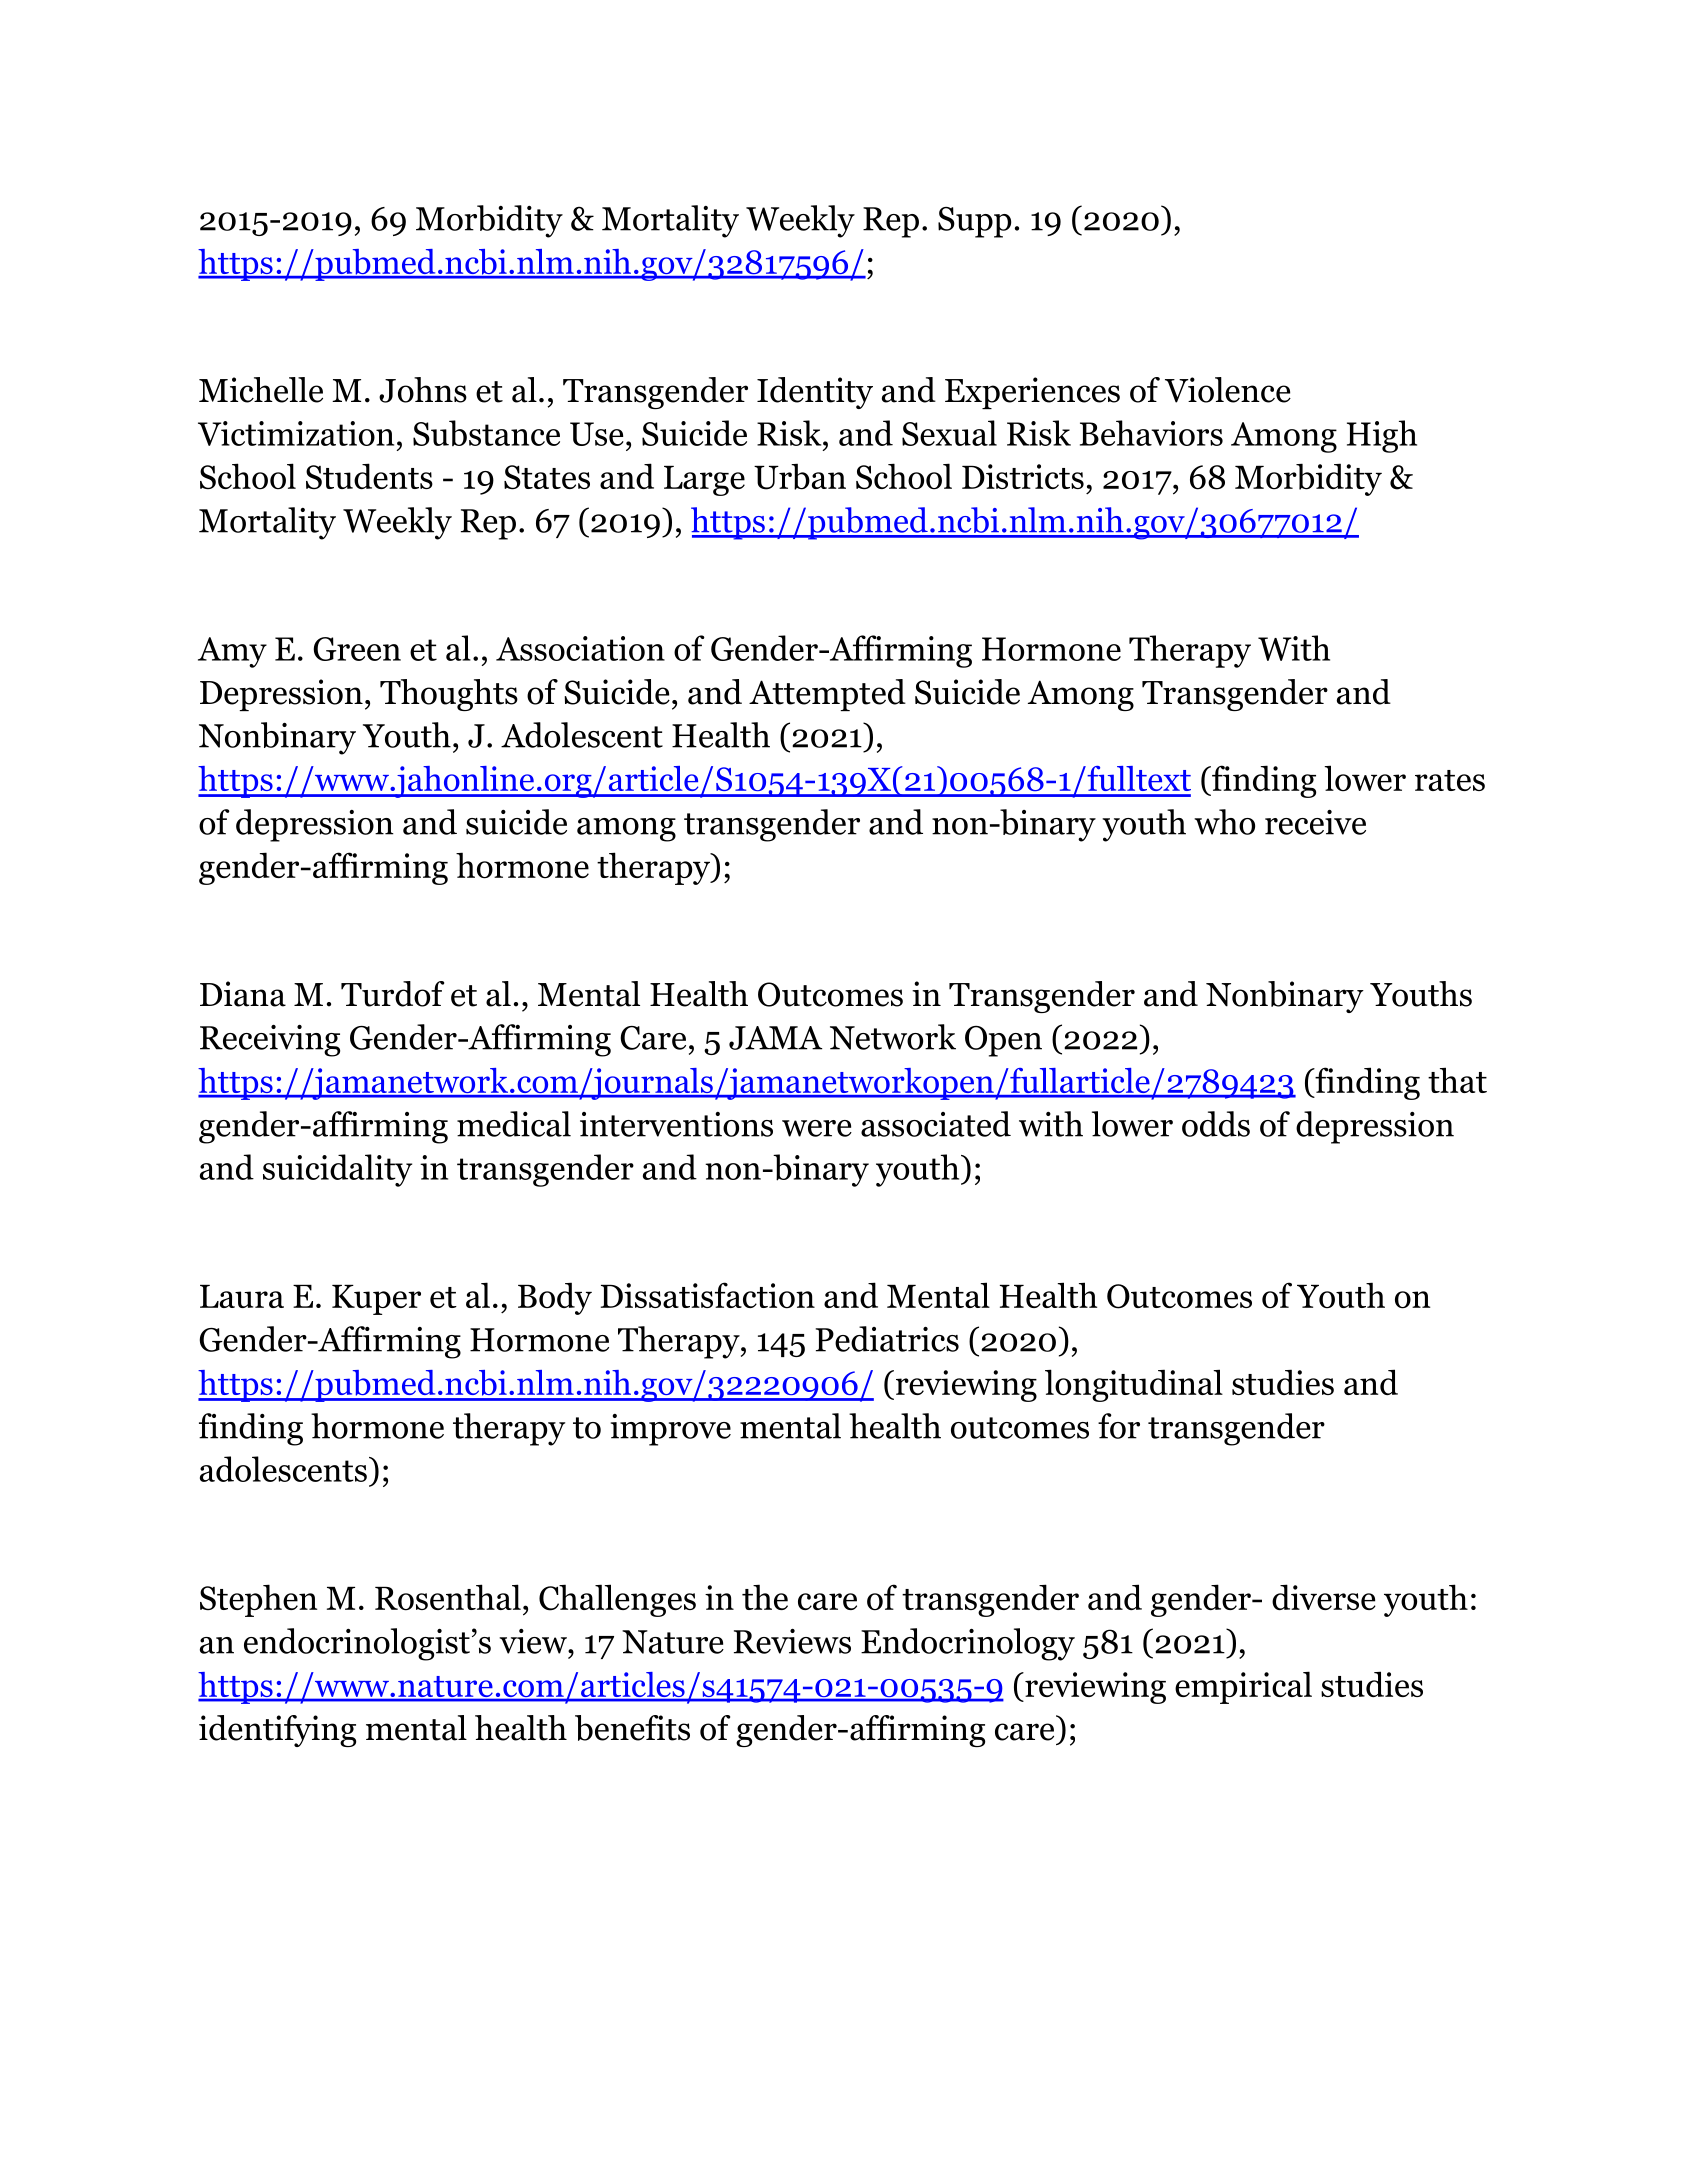  What do you see at coordinates (449, 695) in the screenshot?
I see `Thoughts` at bounding box center [449, 695].
